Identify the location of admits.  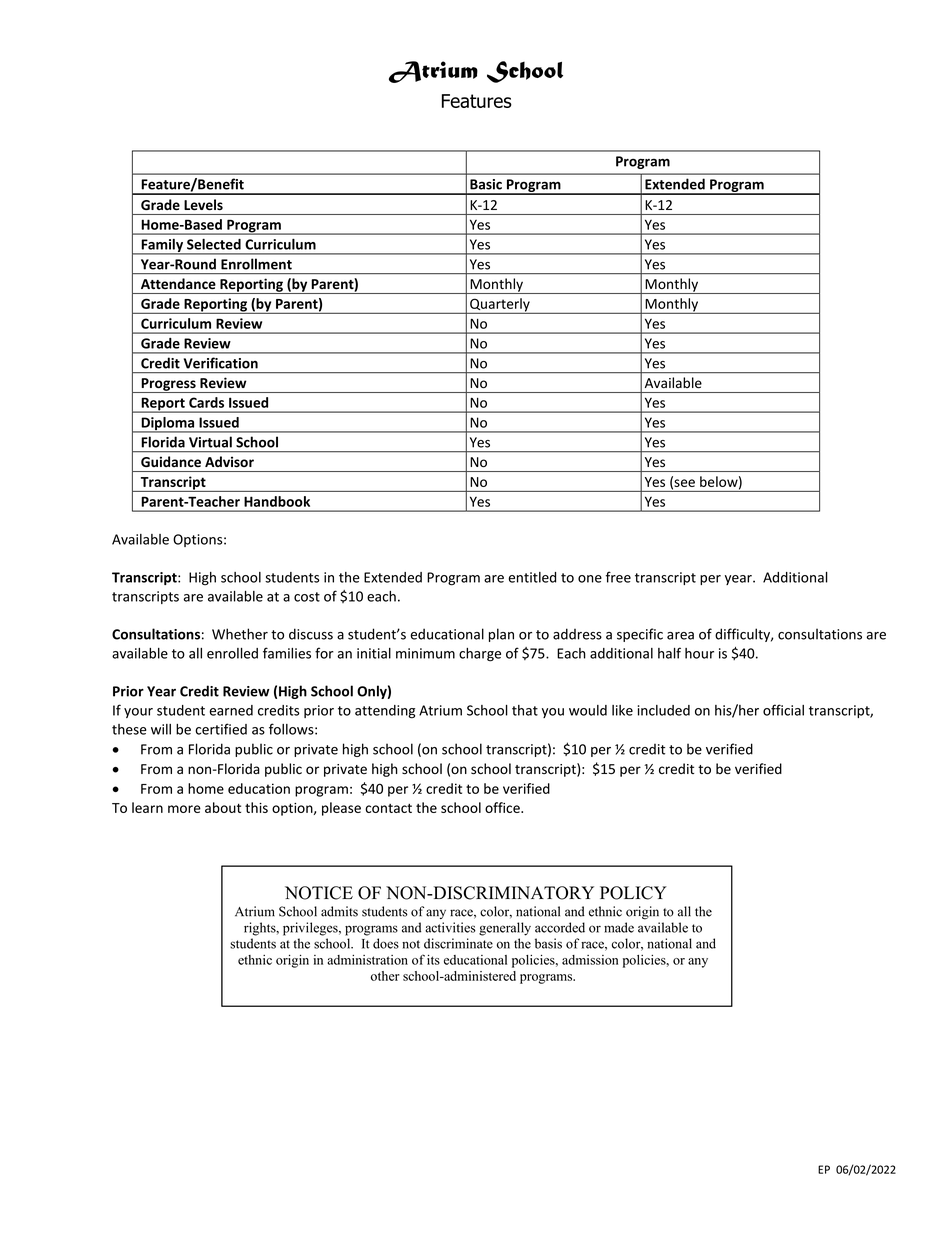
(339, 911).
